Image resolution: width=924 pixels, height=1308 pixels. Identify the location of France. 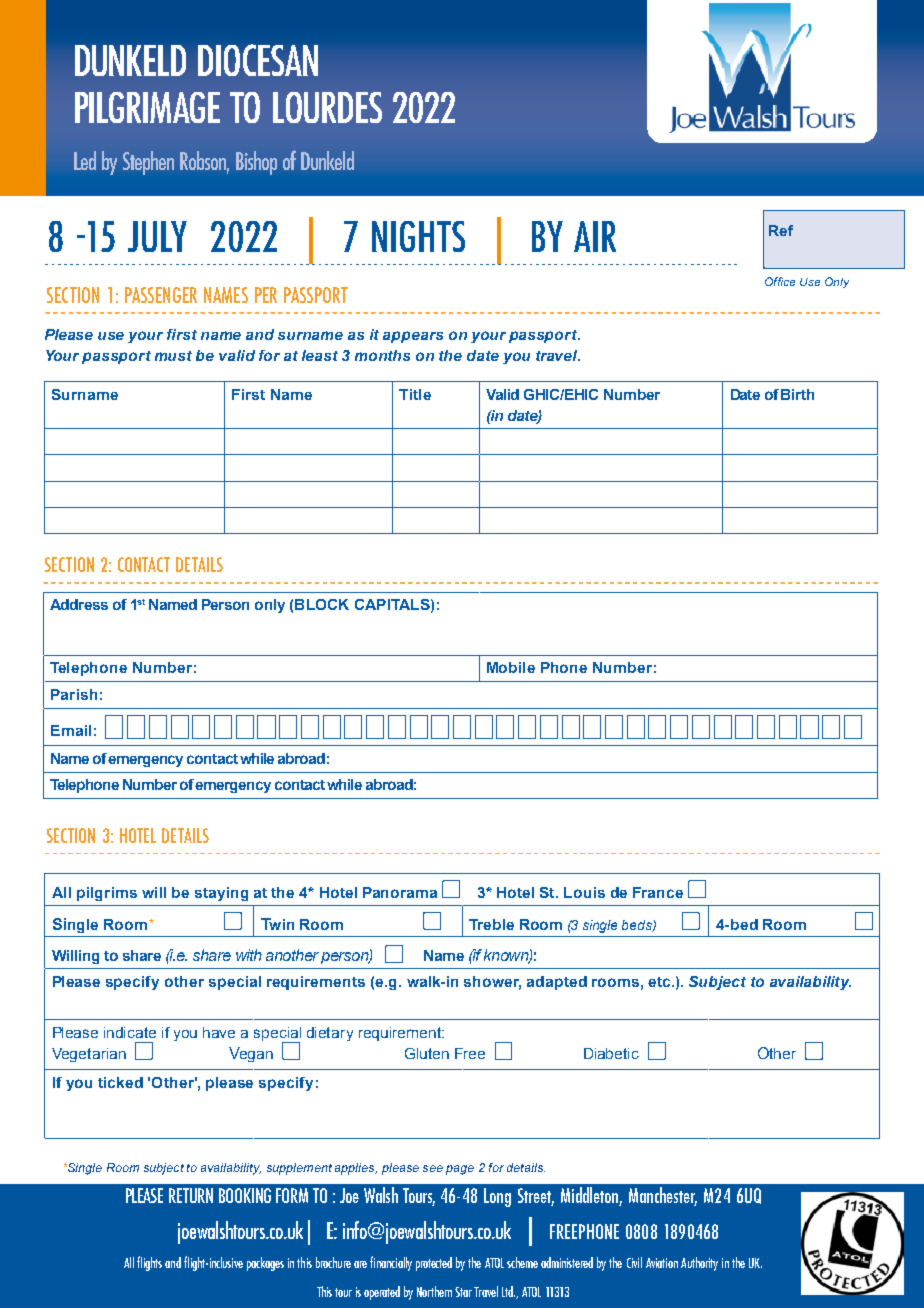
(658, 892).
